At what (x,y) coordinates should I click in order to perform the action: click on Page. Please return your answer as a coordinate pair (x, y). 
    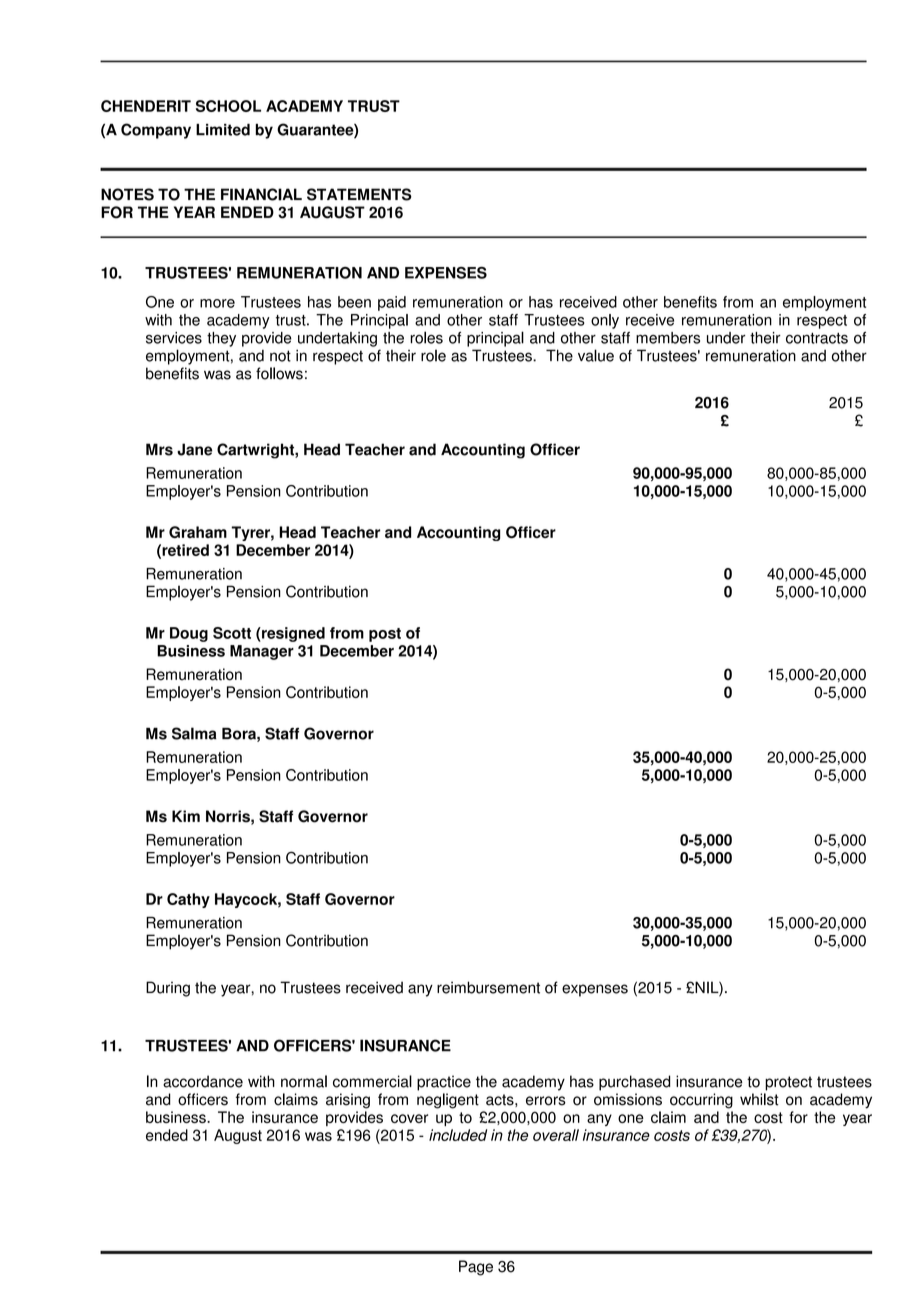
    Looking at the image, I should click on (476, 1268).
